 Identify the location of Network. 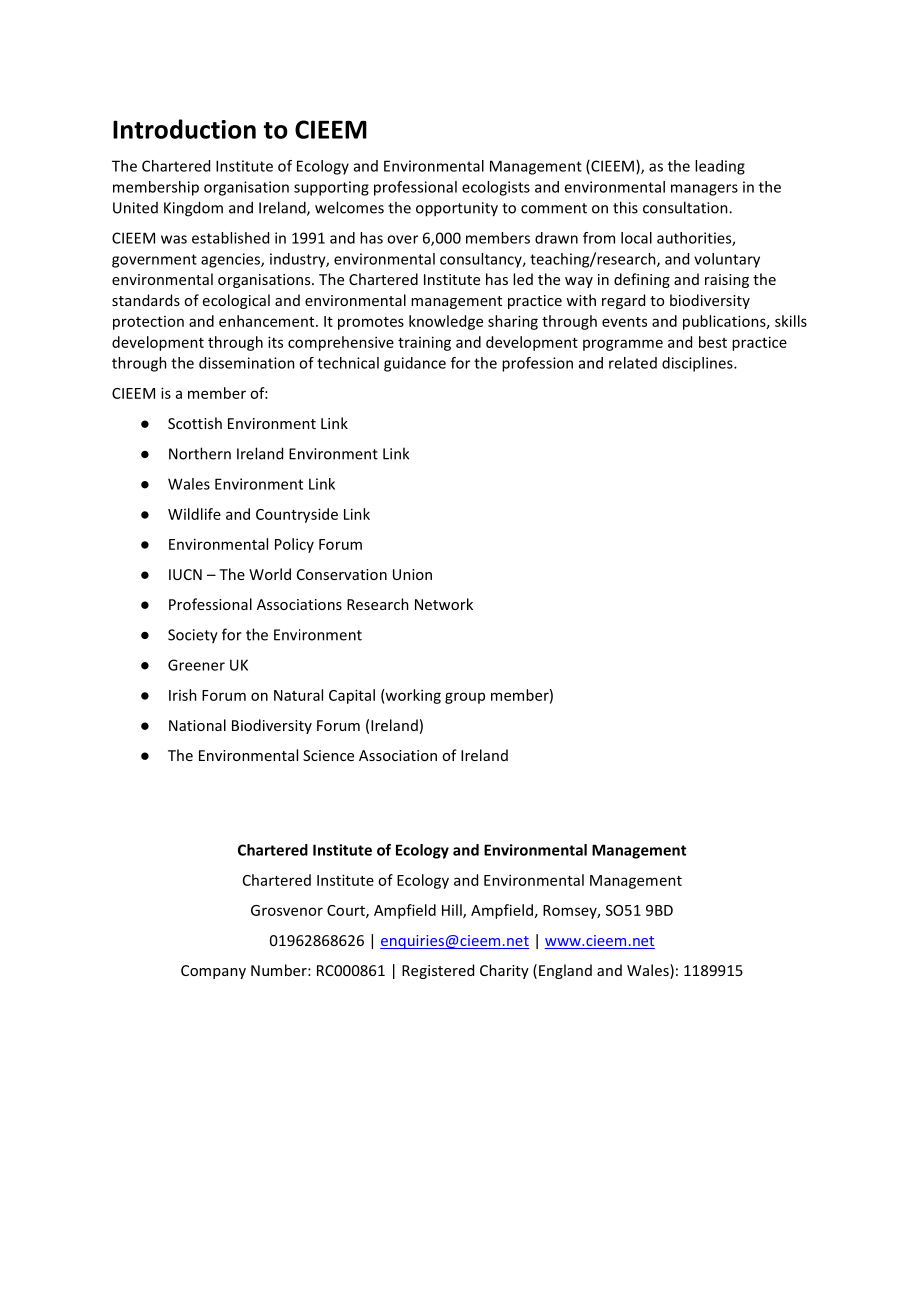
(444, 604).
